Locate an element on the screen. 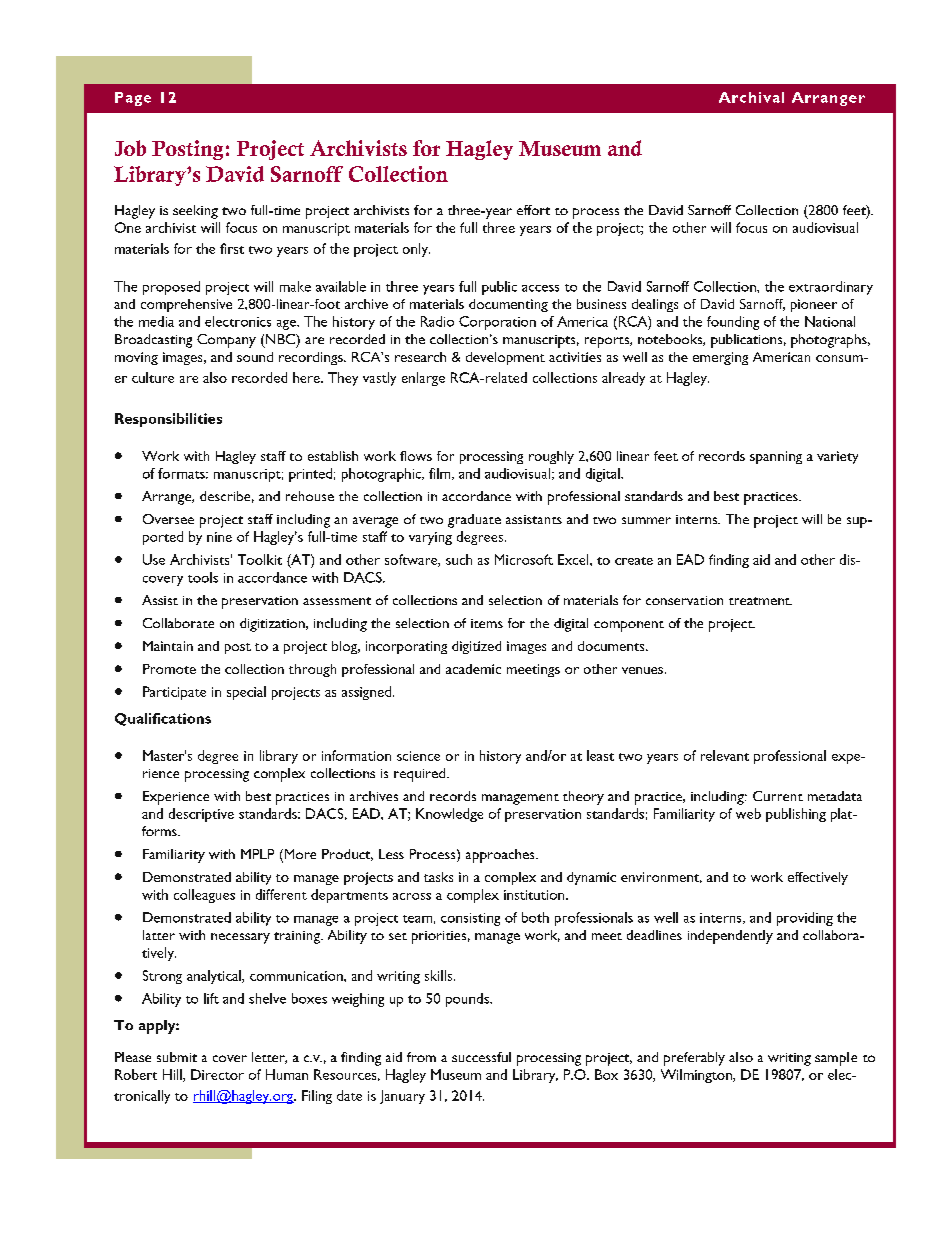 Image resolution: width=952 pixels, height=1233 pixels. descriptive is located at coordinates (201, 815).
